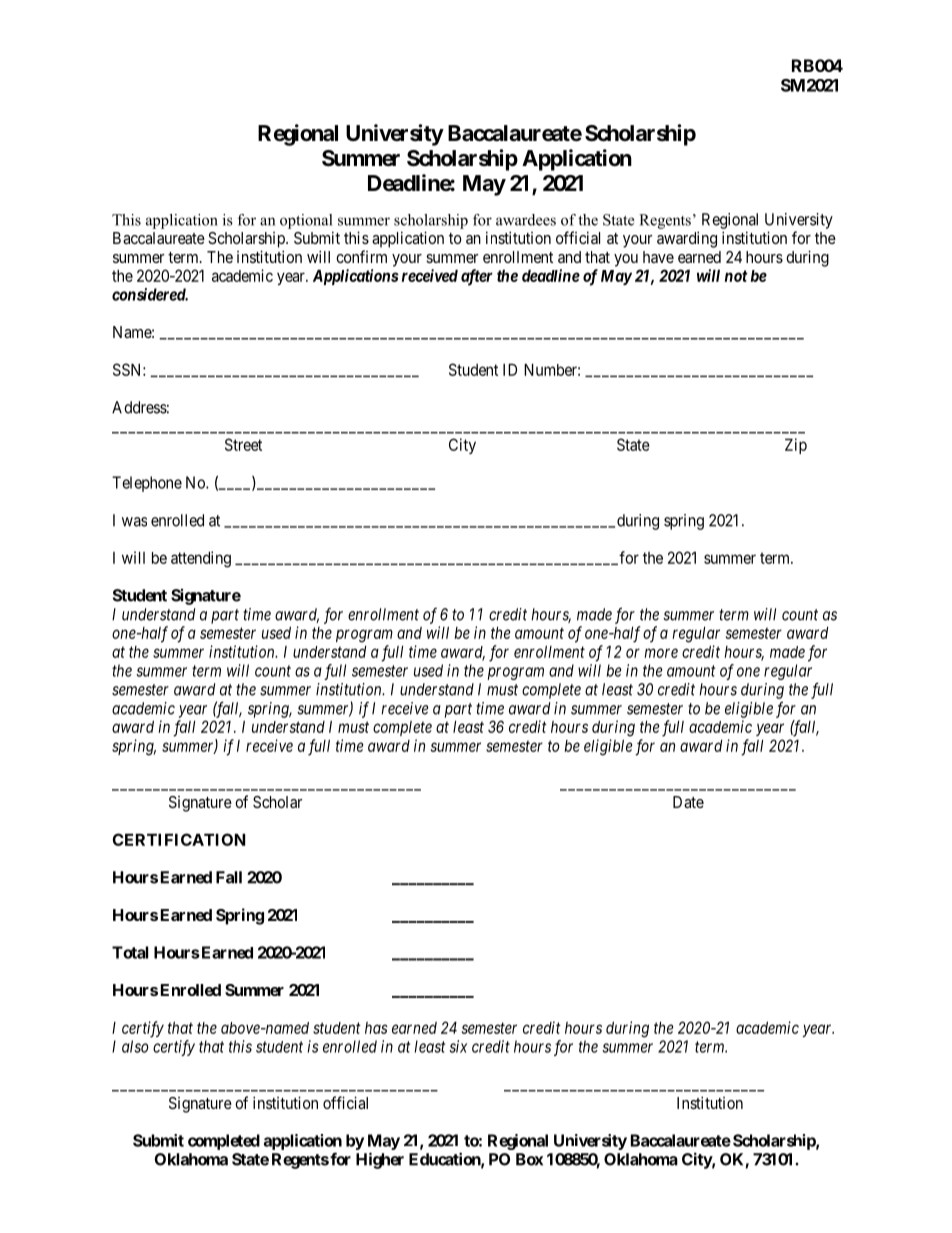  What do you see at coordinates (688, 802) in the page?
I see `Date` at bounding box center [688, 802].
